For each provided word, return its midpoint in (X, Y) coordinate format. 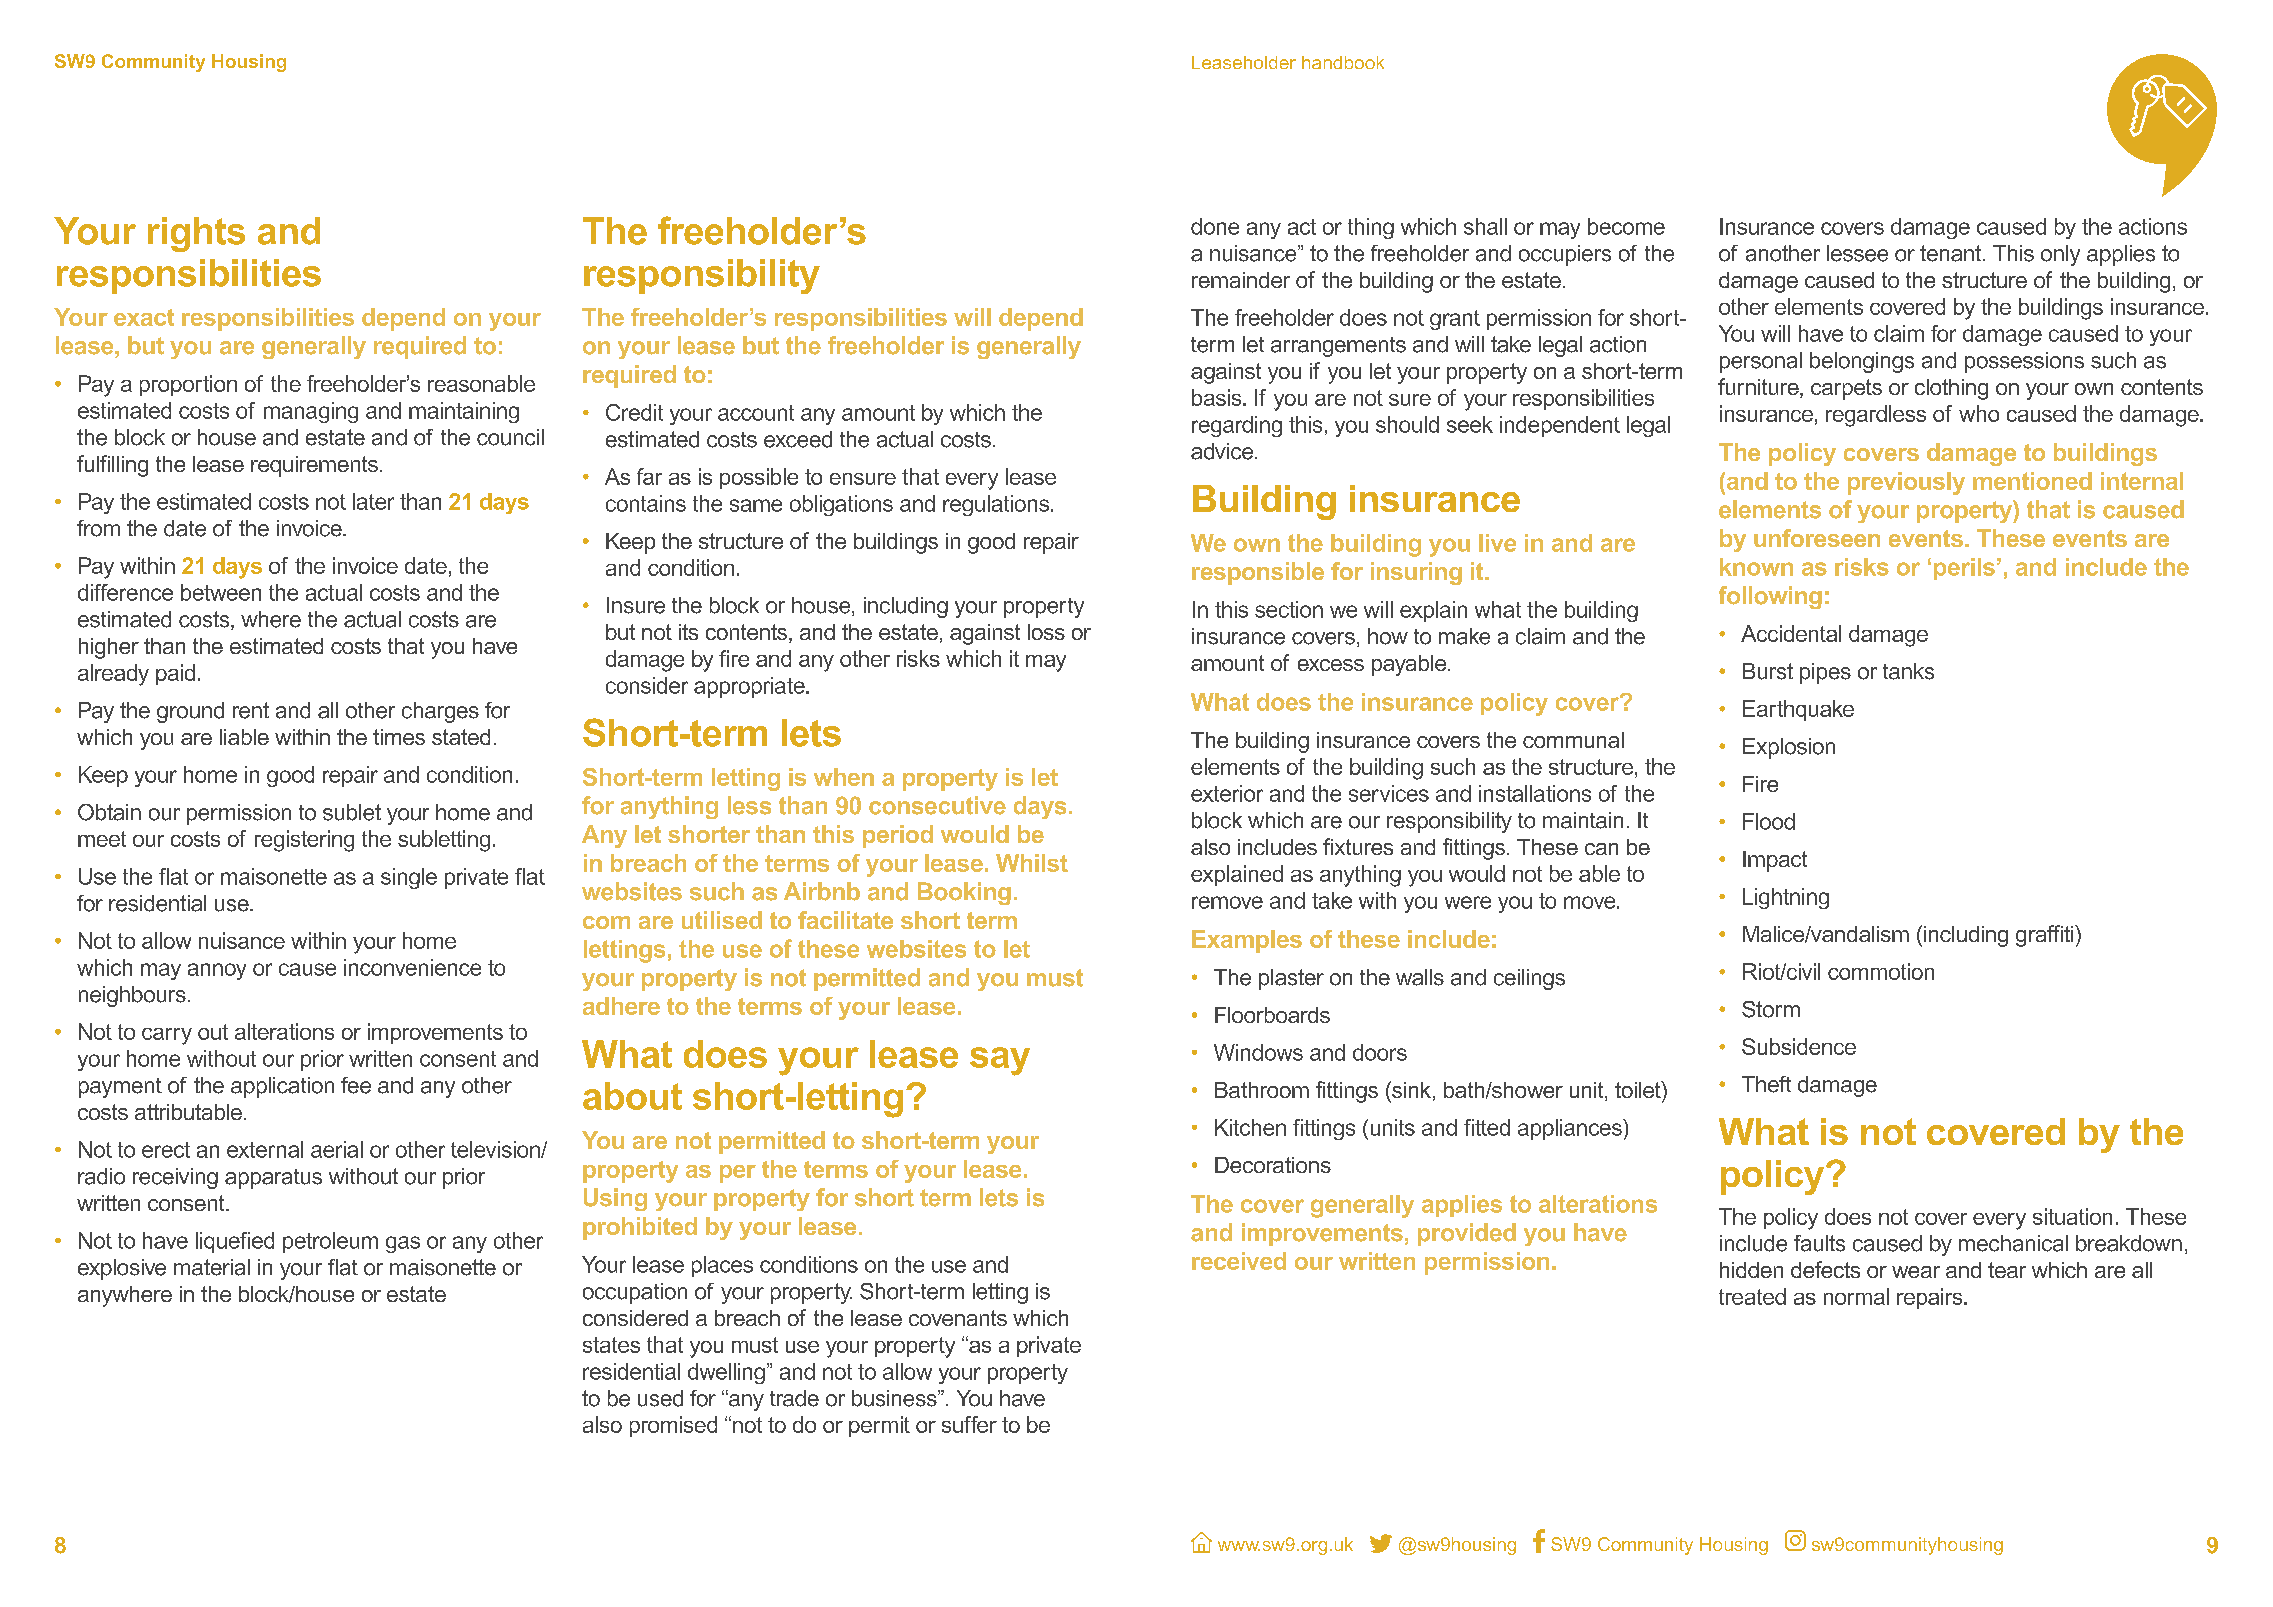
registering (304, 841)
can (1601, 849)
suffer (969, 1424)
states (611, 1345)
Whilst (1032, 863)
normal (1856, 1296)
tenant (1952, 253)
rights (196, 234)
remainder (1241, 280)
